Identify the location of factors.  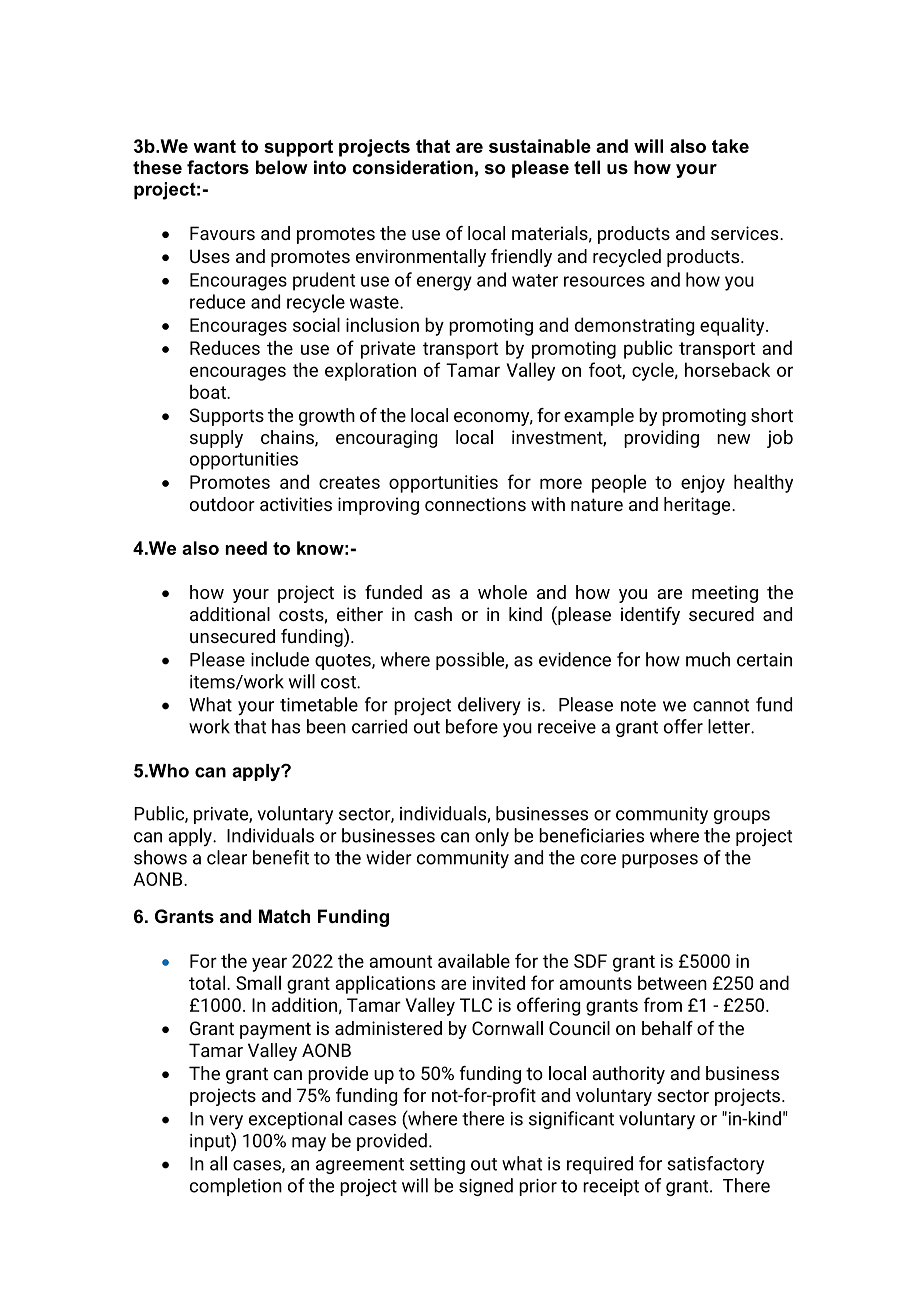
(218, 167).
